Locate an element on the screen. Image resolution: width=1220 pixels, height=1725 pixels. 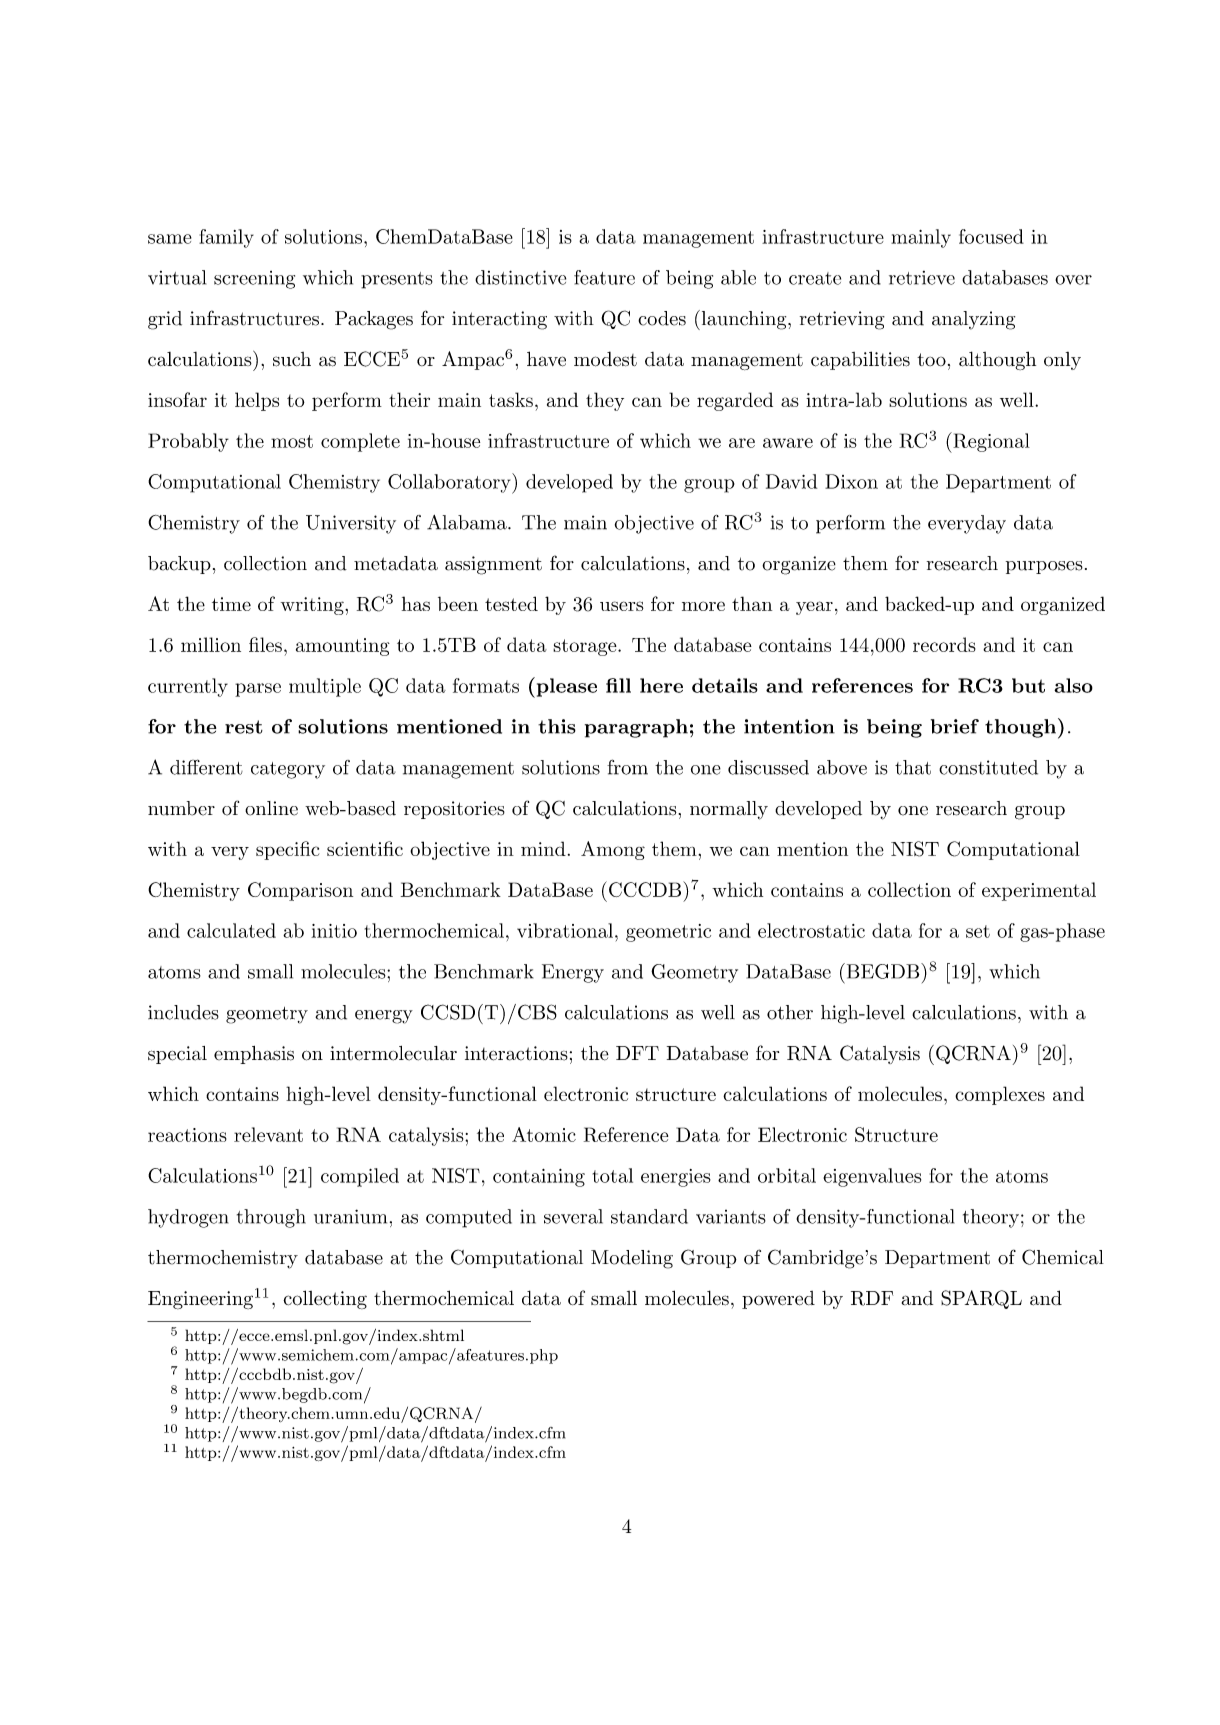
users is located at coordinates (622, 606).
